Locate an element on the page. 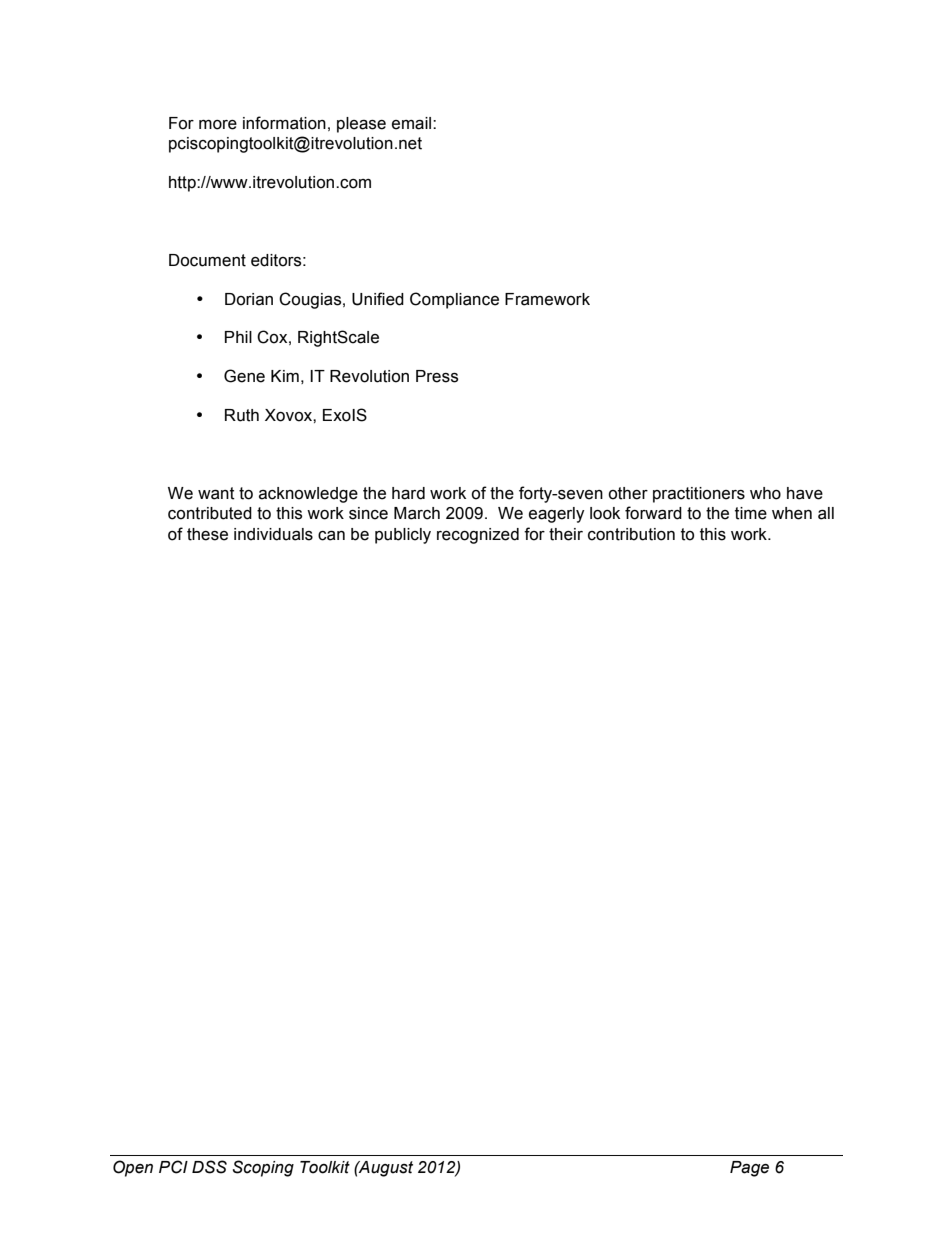  publicly is located at coordinates (403, 536).
